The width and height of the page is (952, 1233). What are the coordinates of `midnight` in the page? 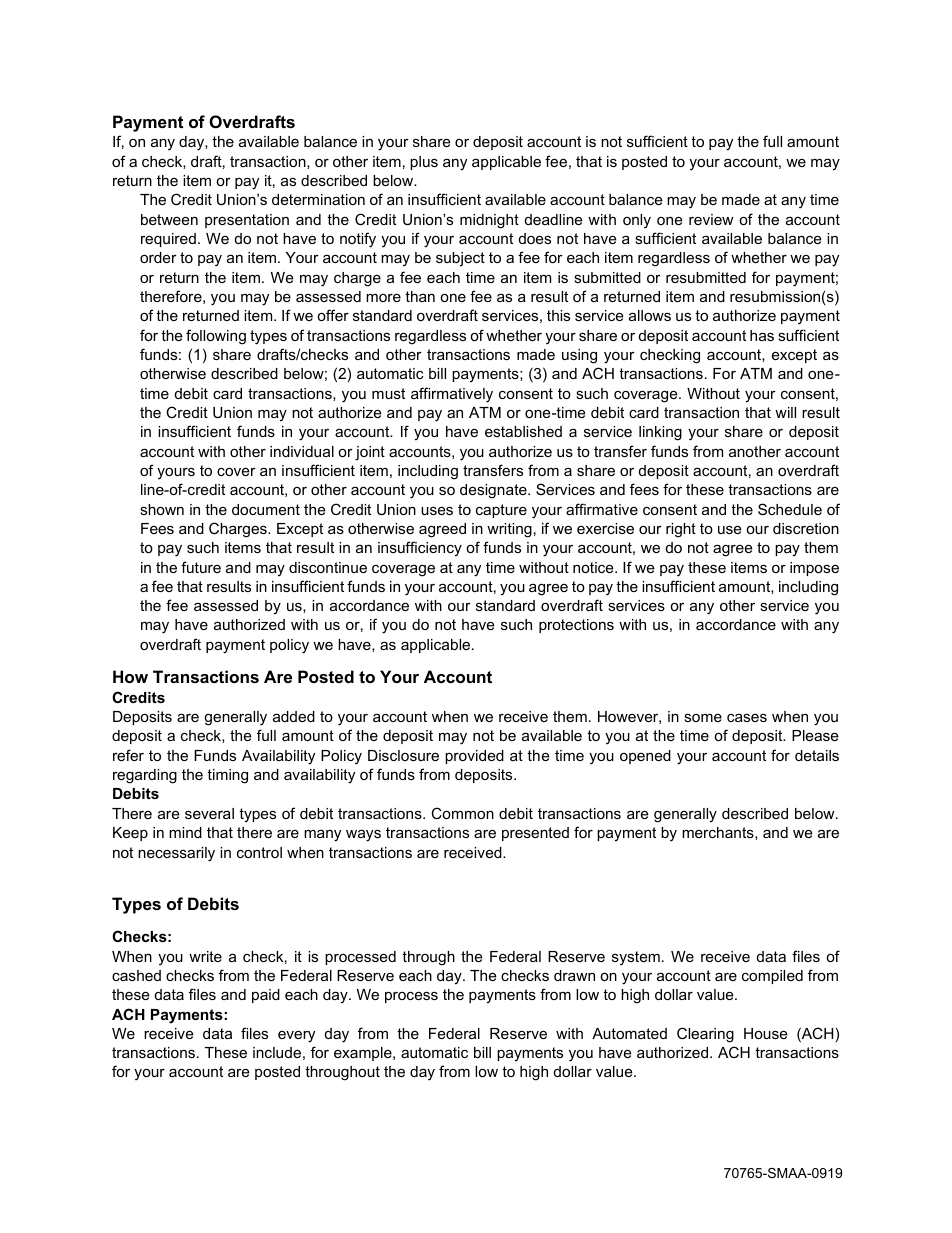 It's located at (489, 221).
